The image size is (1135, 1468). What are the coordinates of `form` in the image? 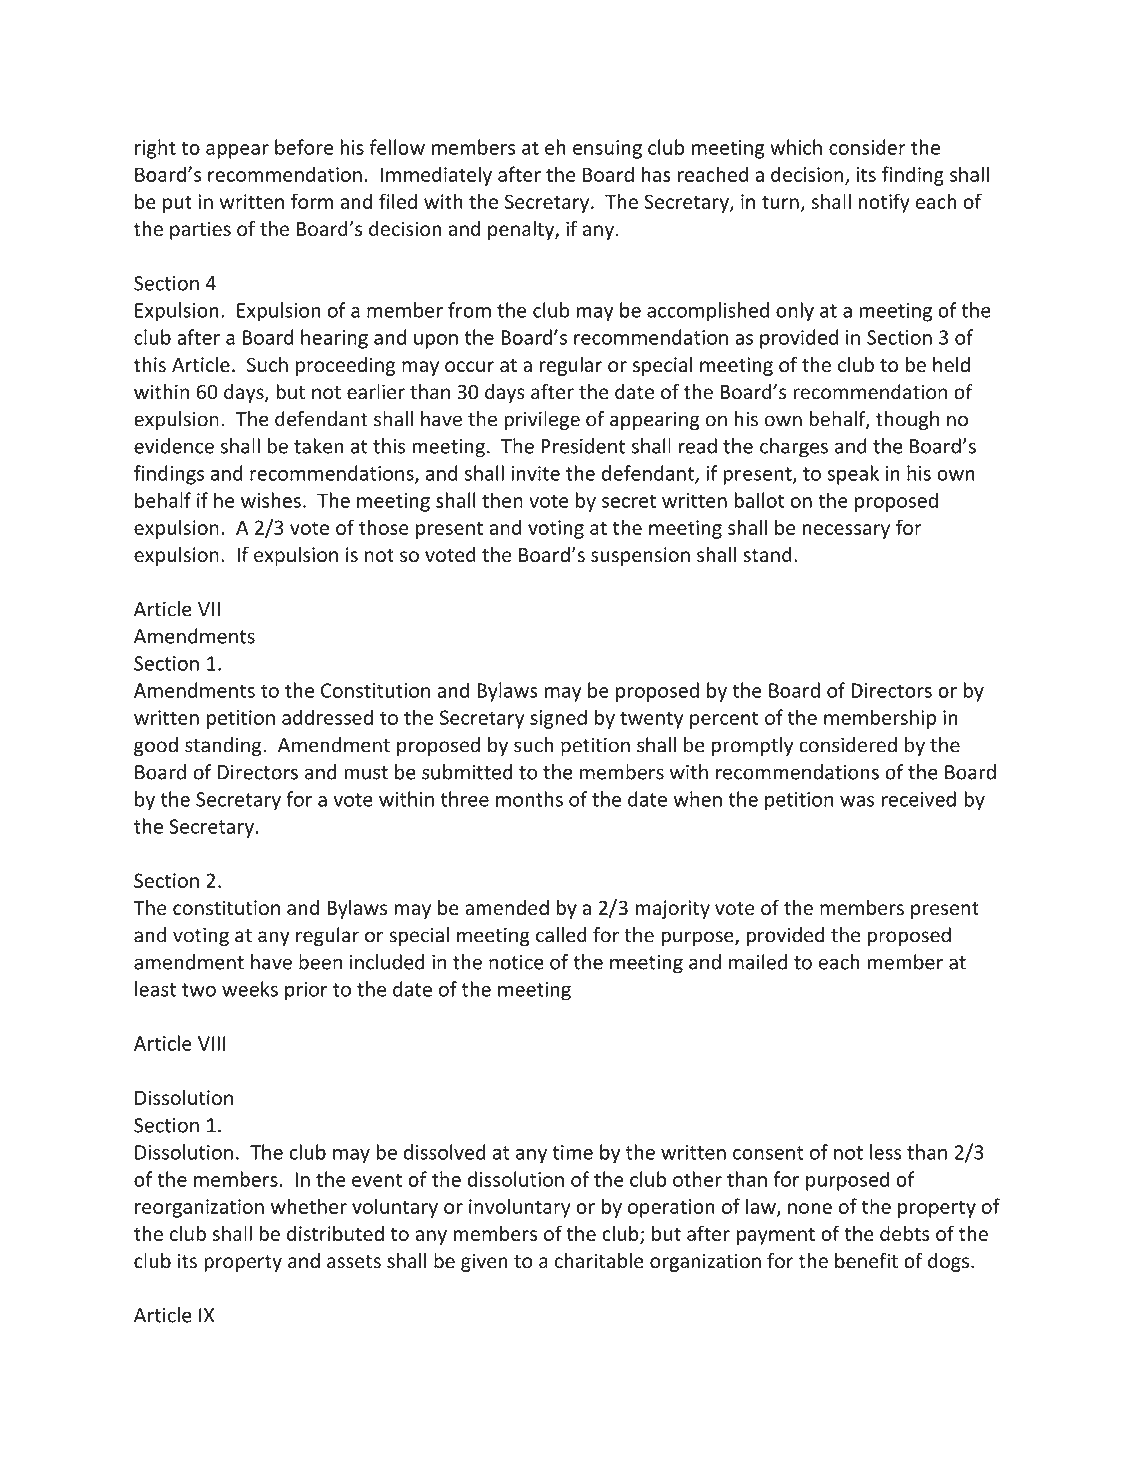 It's located at (312, 201).
